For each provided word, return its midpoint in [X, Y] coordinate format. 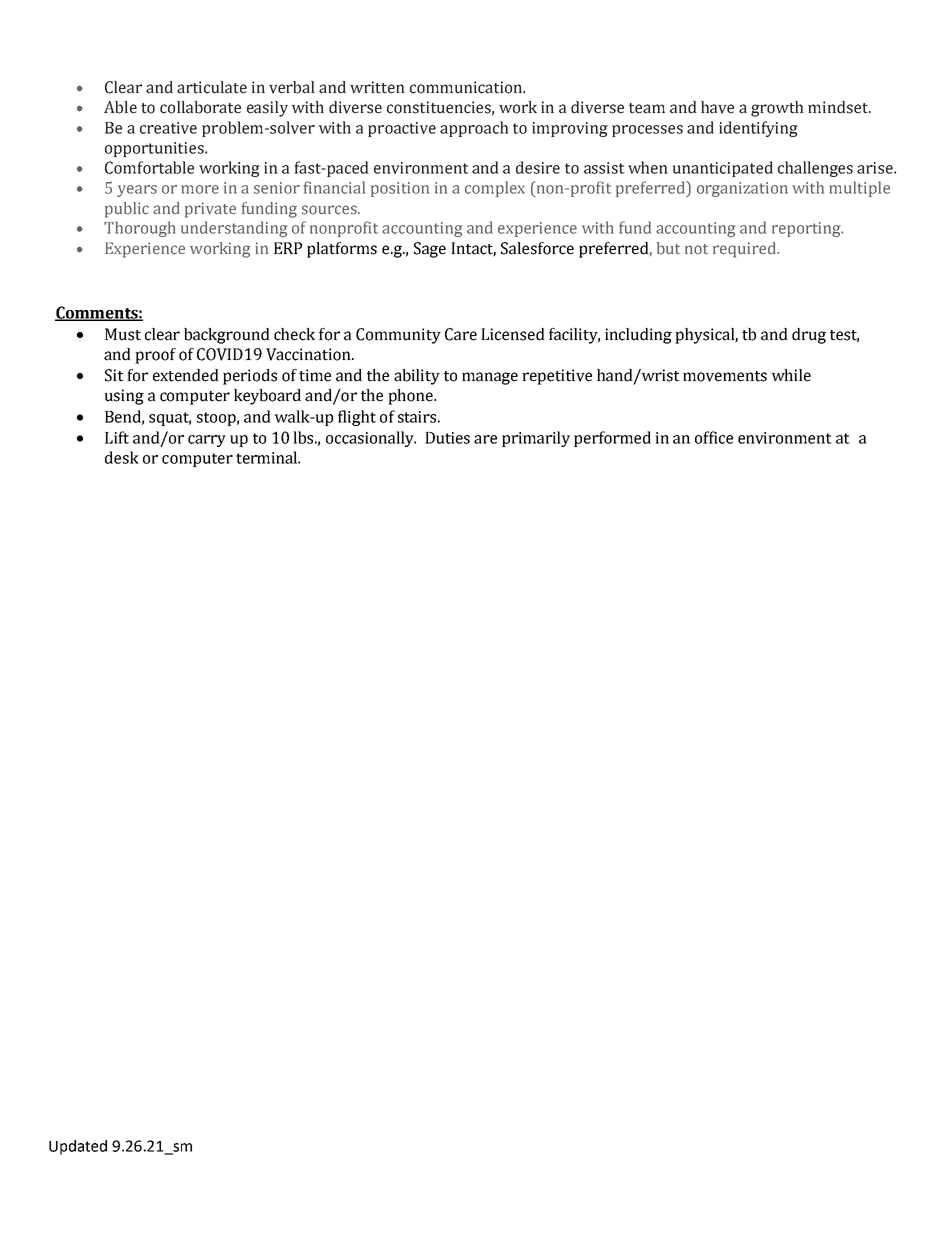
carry [207, 441]
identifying [758, 129]
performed [612, 439]
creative [168, 128]
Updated [78, 1147]
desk [122, 457]
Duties [447, 438]
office [714, 437]
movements [725, 376]
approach [474, 129]
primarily [536, 439]
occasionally [371, 439]
